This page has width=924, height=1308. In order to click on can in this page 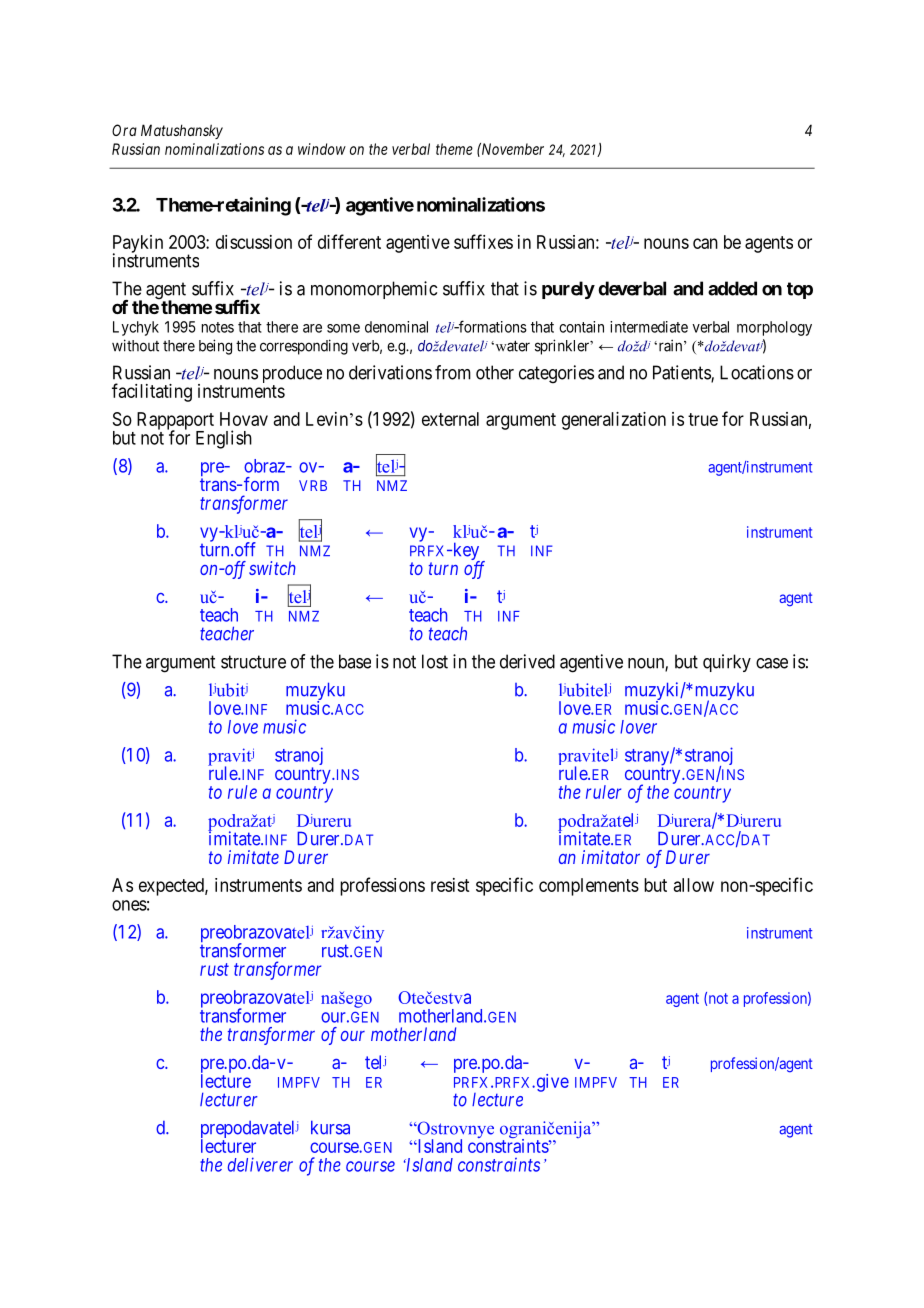, I will do `click(705, 243)`.
